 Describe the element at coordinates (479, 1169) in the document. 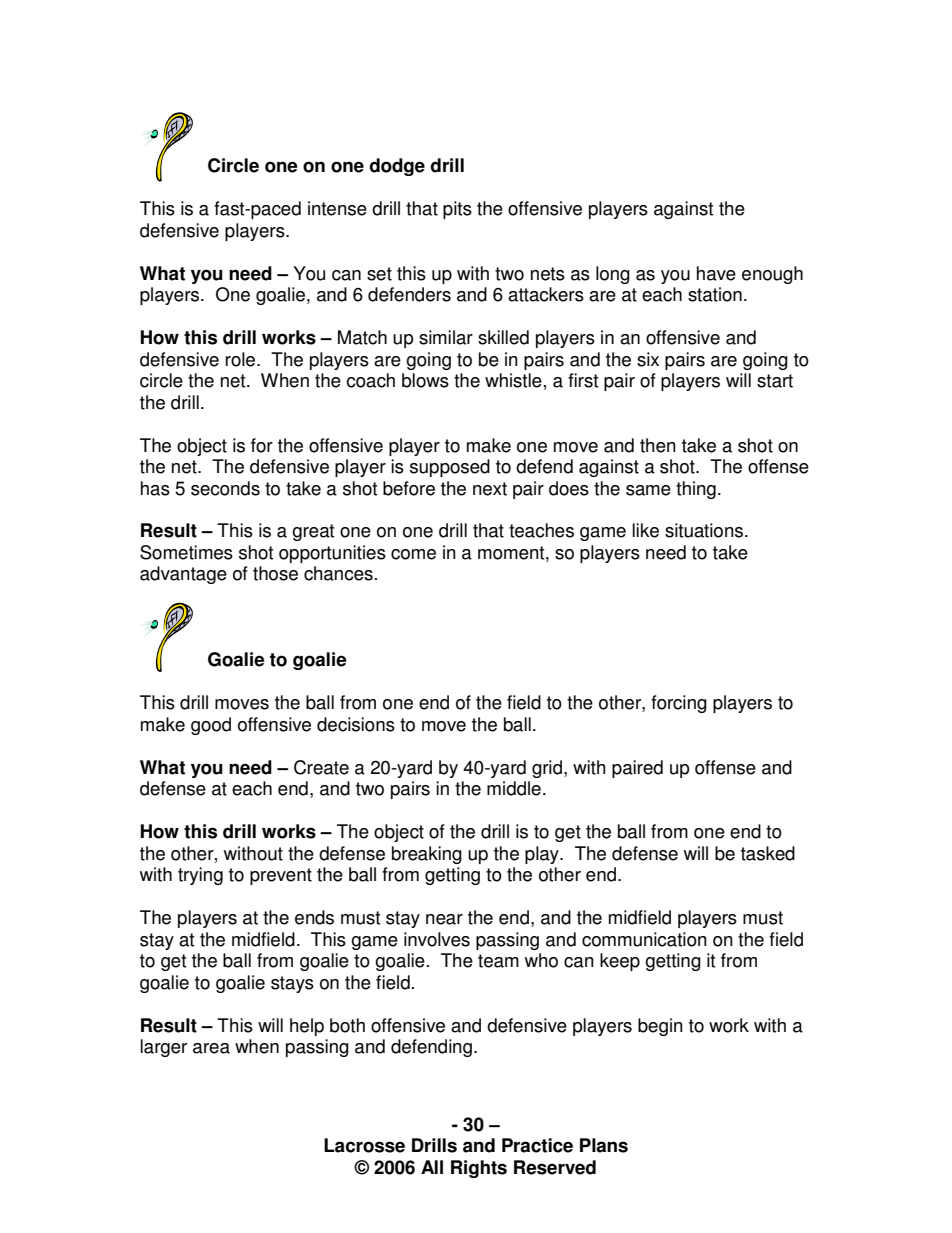

I see `Rights` at that location.
